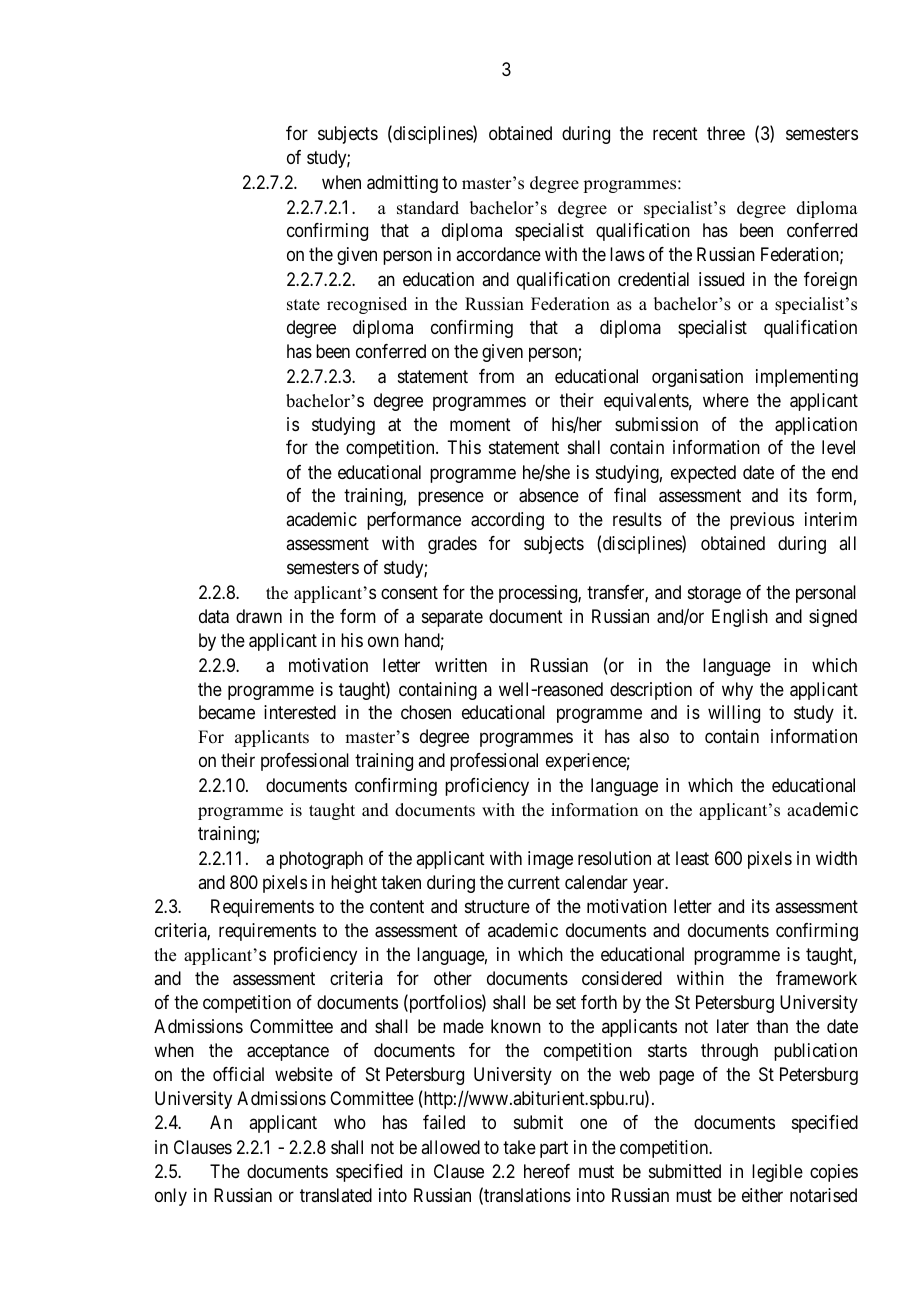  I want to click on structure, so click(497, 907).
